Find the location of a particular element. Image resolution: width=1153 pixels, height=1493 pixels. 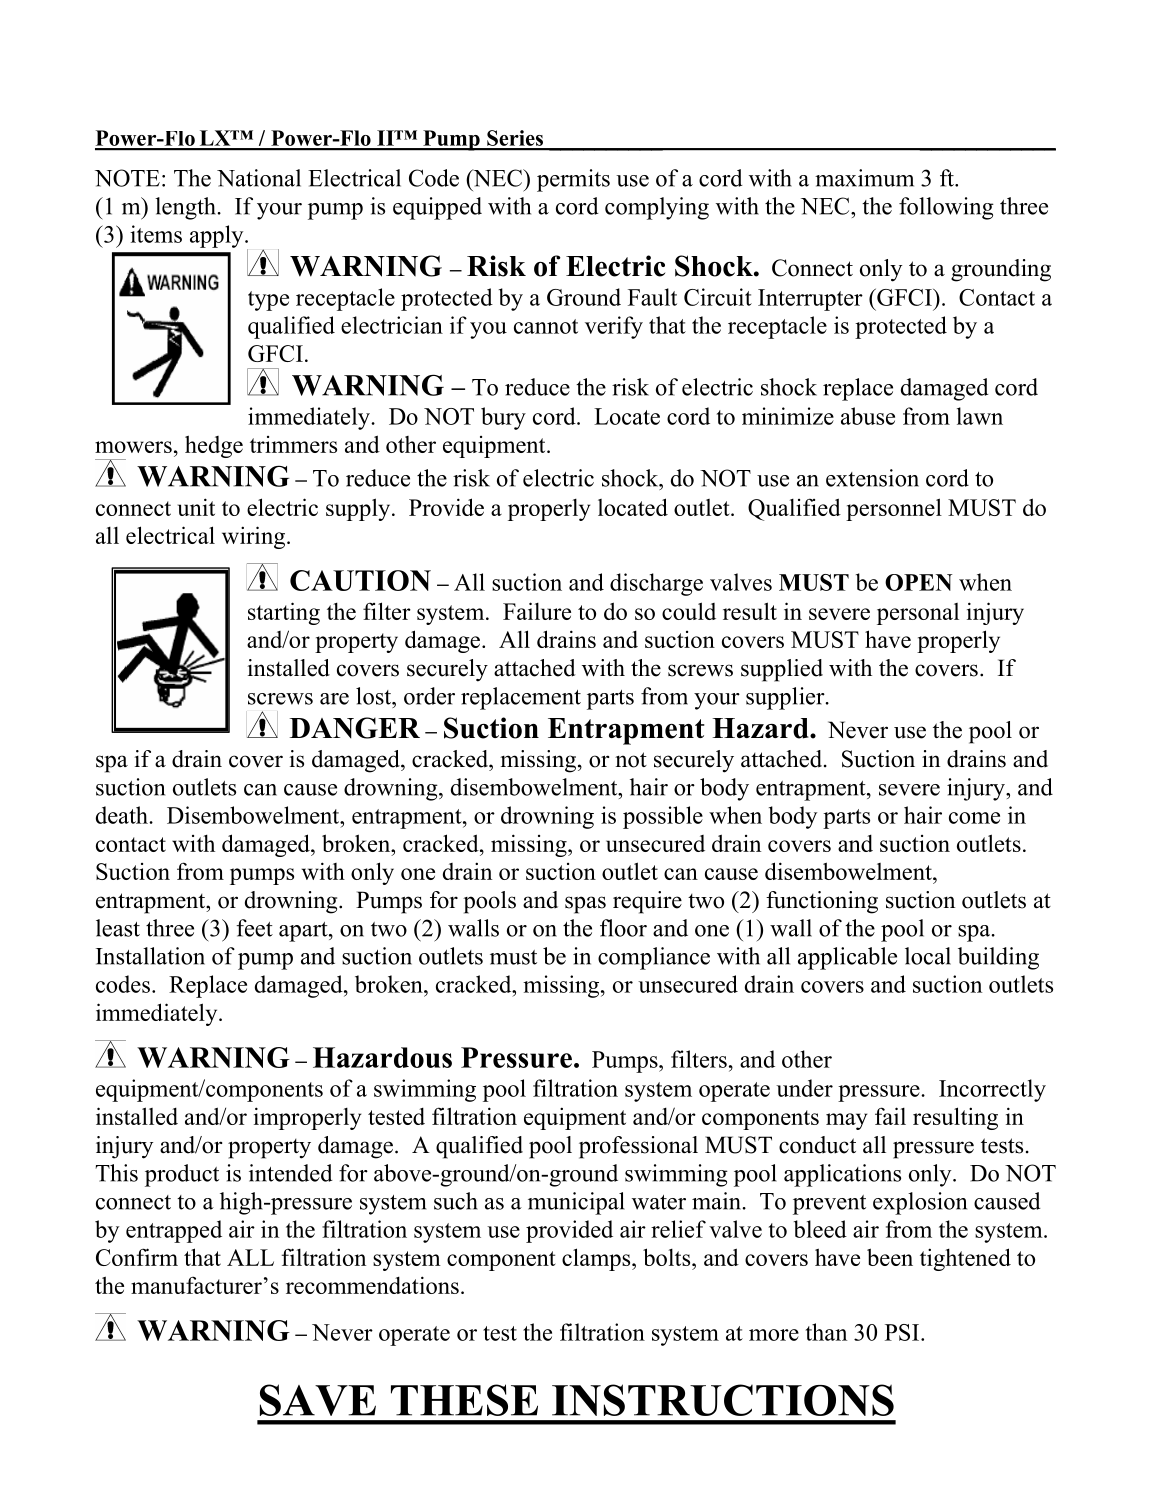

permits is located at coordinates (573, 180).
